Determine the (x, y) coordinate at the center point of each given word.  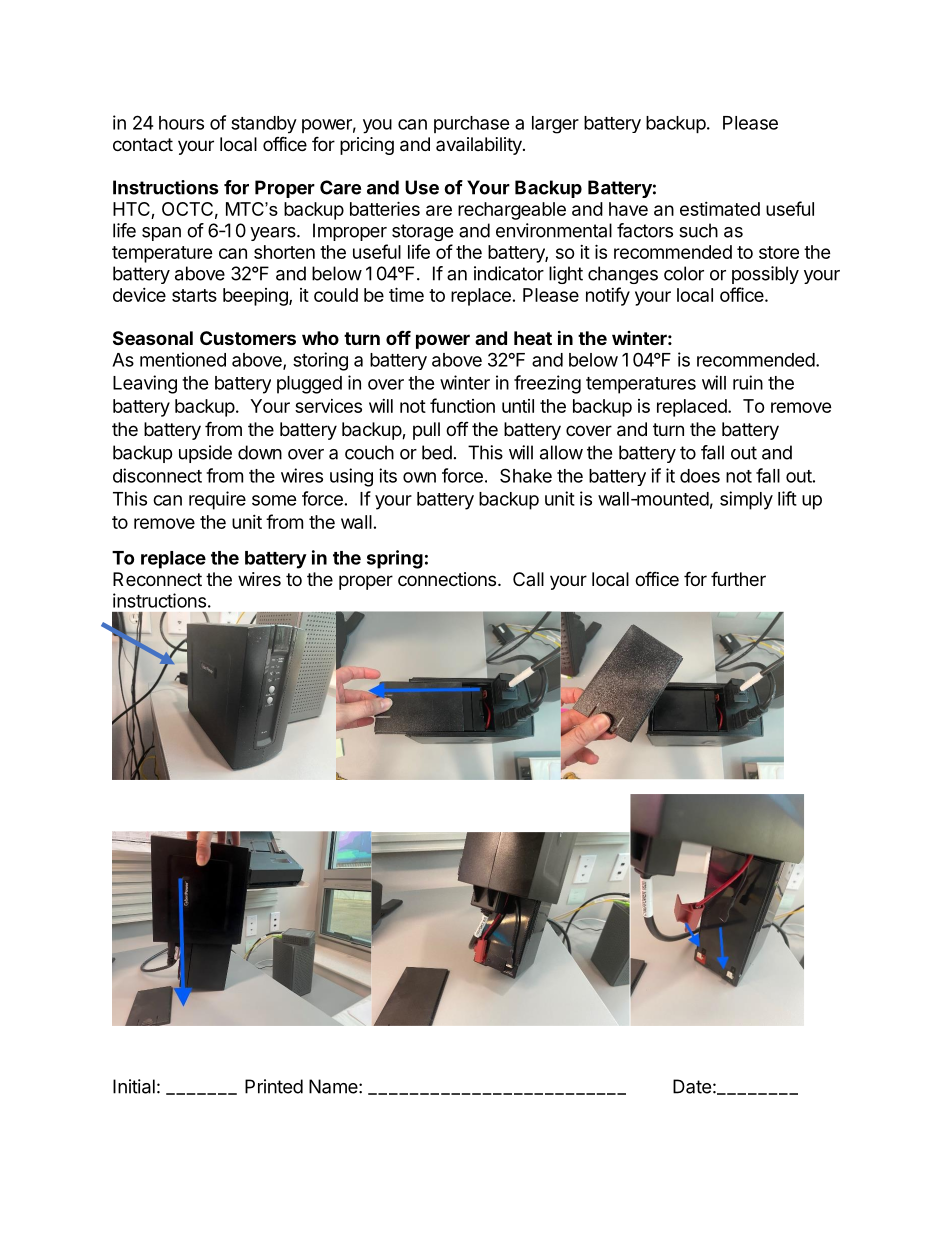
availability (480, 146)
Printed (274, 1086)
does (700, 476)
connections (447, 579)
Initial (134, 1086)
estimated (720, 209)
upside (205, 454)
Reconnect (157, 579)
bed (437, 452)
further (738, 578)
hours (181, 123)
